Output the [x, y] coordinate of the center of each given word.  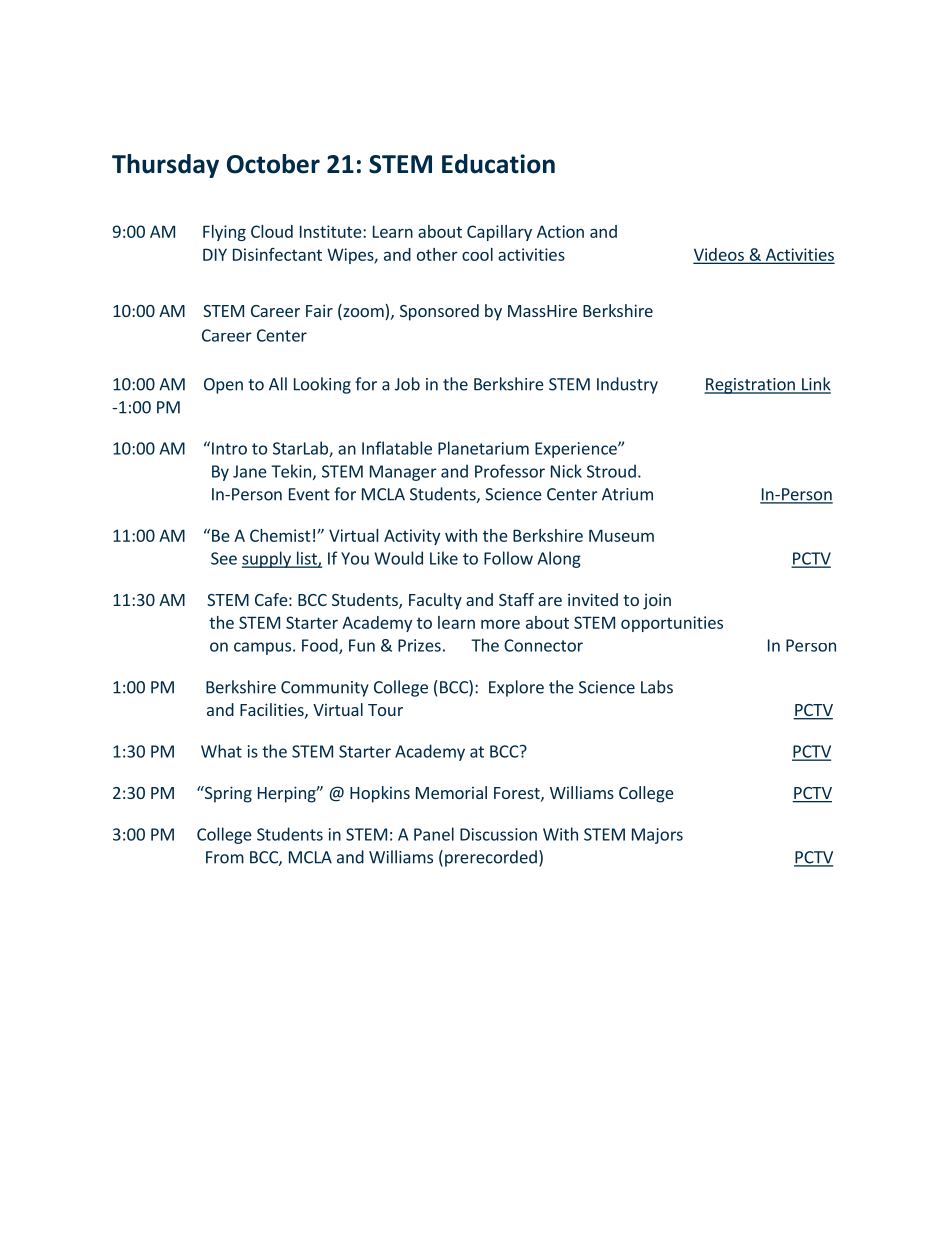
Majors [657, 836]
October [273, 164]
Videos [720, 255]
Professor [510, 471]
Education [498, 164]
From [225, 857]
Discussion [498, 834]
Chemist [280, 535]
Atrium [627, 494]
